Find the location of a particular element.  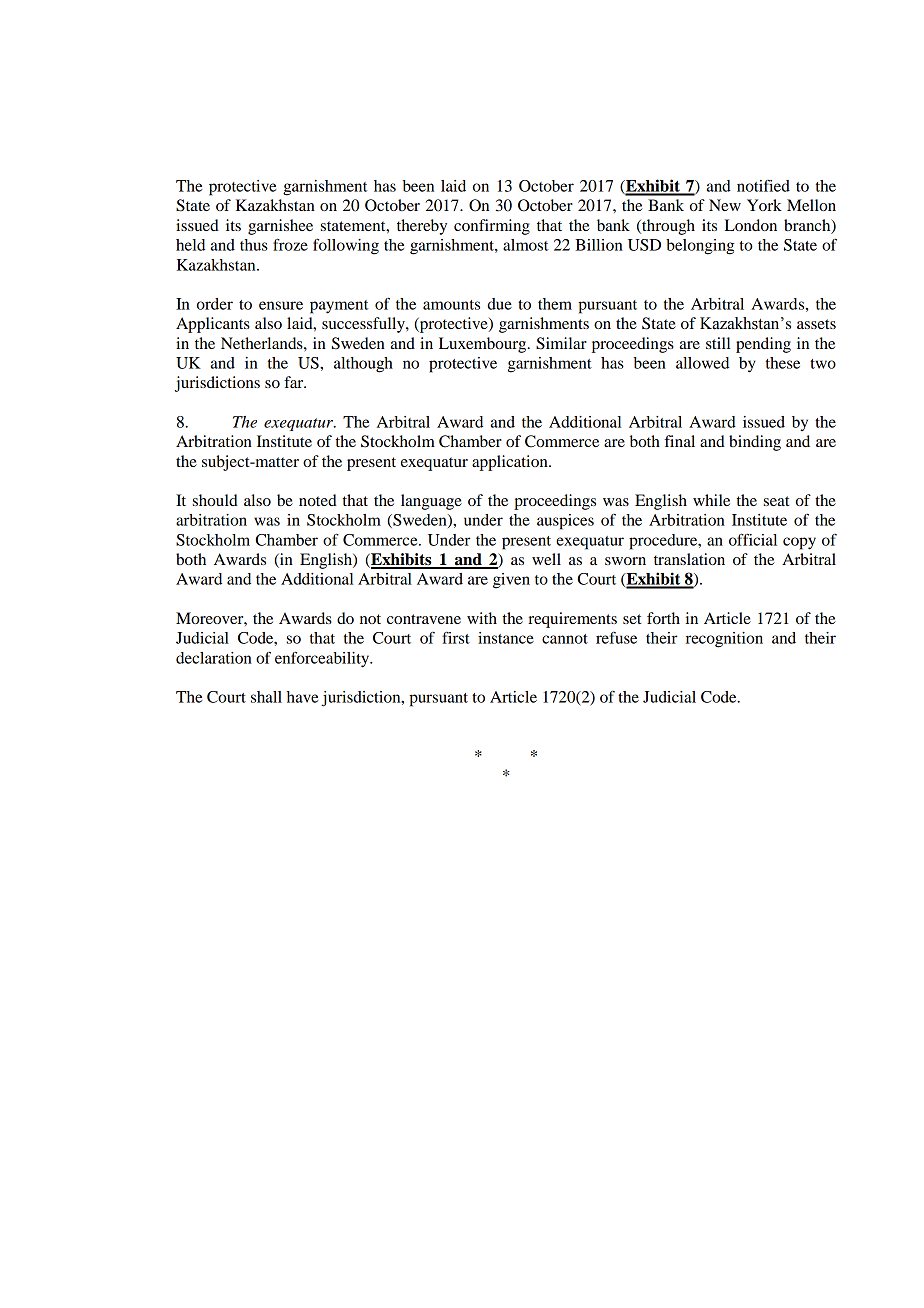

thus is located at coordinates (254, 245).
